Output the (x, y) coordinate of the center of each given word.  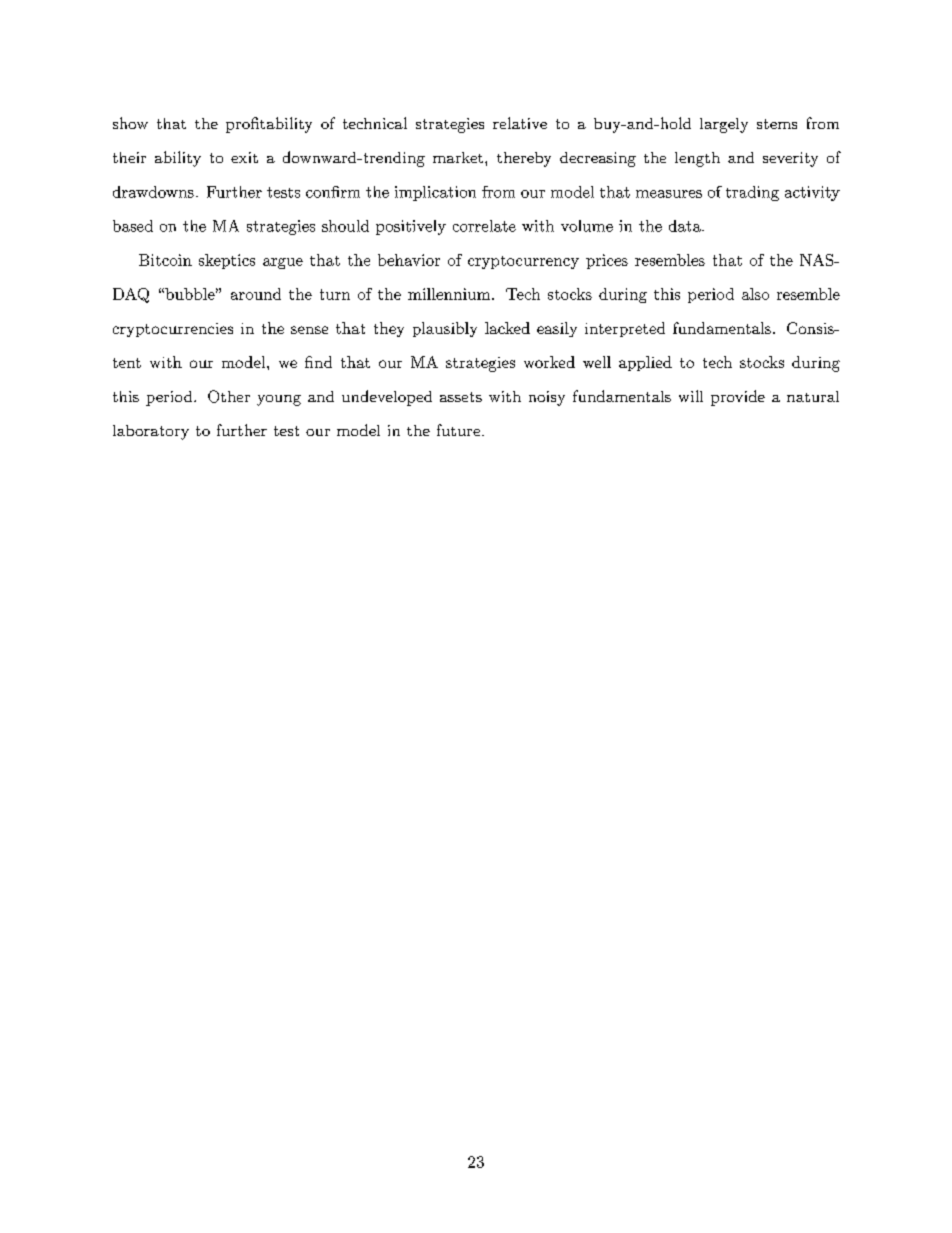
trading (752, 193)
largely (724, 125)
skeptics (227, 261)
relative (520, 123)
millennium (450, 294)
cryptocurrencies (173, 330)
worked (549, 362)
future (458, 430)
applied (645, 363)
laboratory (151, 432)
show (130, 123)
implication (435, 193)
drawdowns (153, 192)
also (755, 294)
